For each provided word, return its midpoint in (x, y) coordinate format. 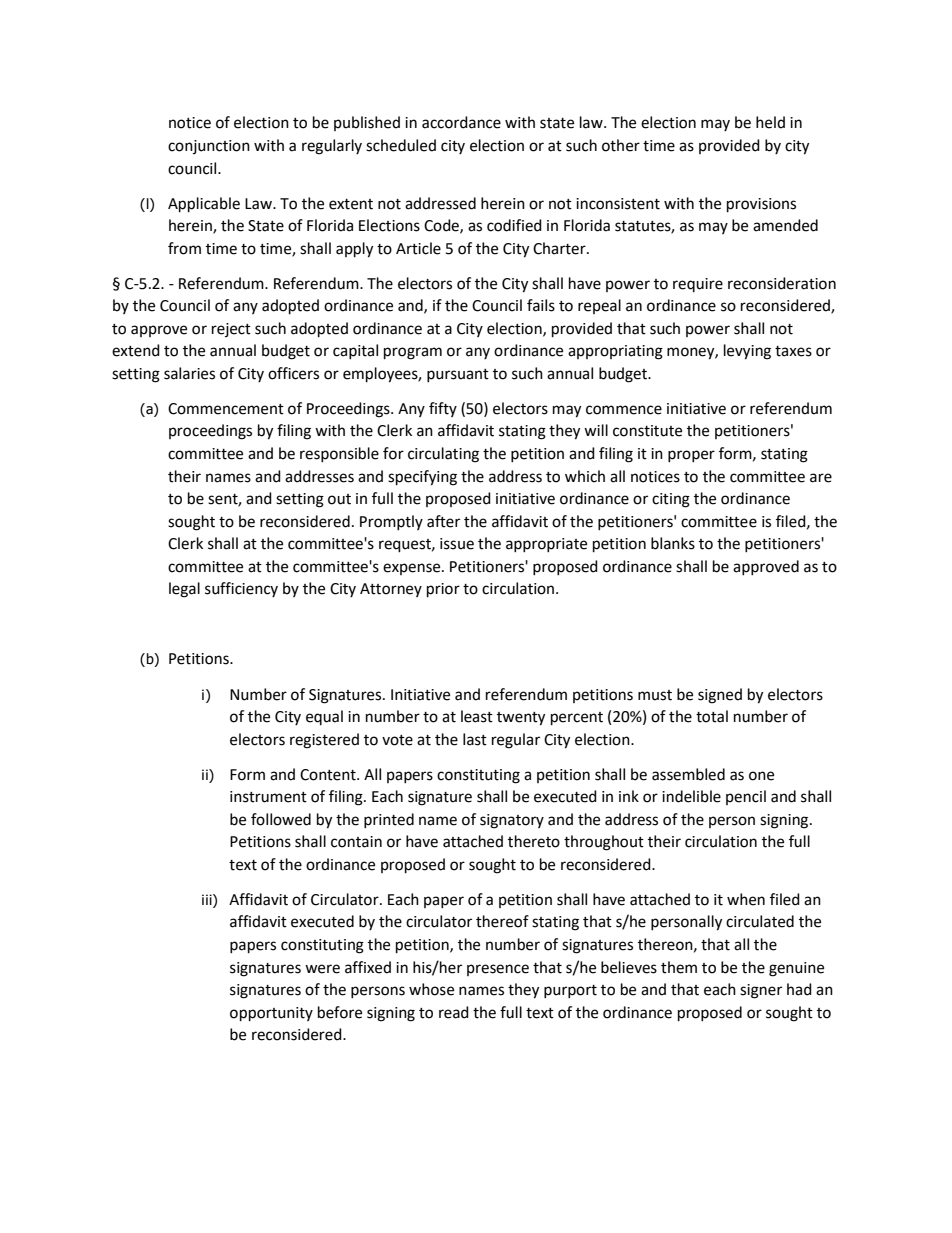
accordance (461, 122)
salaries (189, 373)
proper (691, 456)
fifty (443, 409)
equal (324, 717)
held (770, 122)
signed (720, 696)
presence (498, 970)
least (477, 716)
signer (761, 991)
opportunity (271, 1014)
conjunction (209, 147)
